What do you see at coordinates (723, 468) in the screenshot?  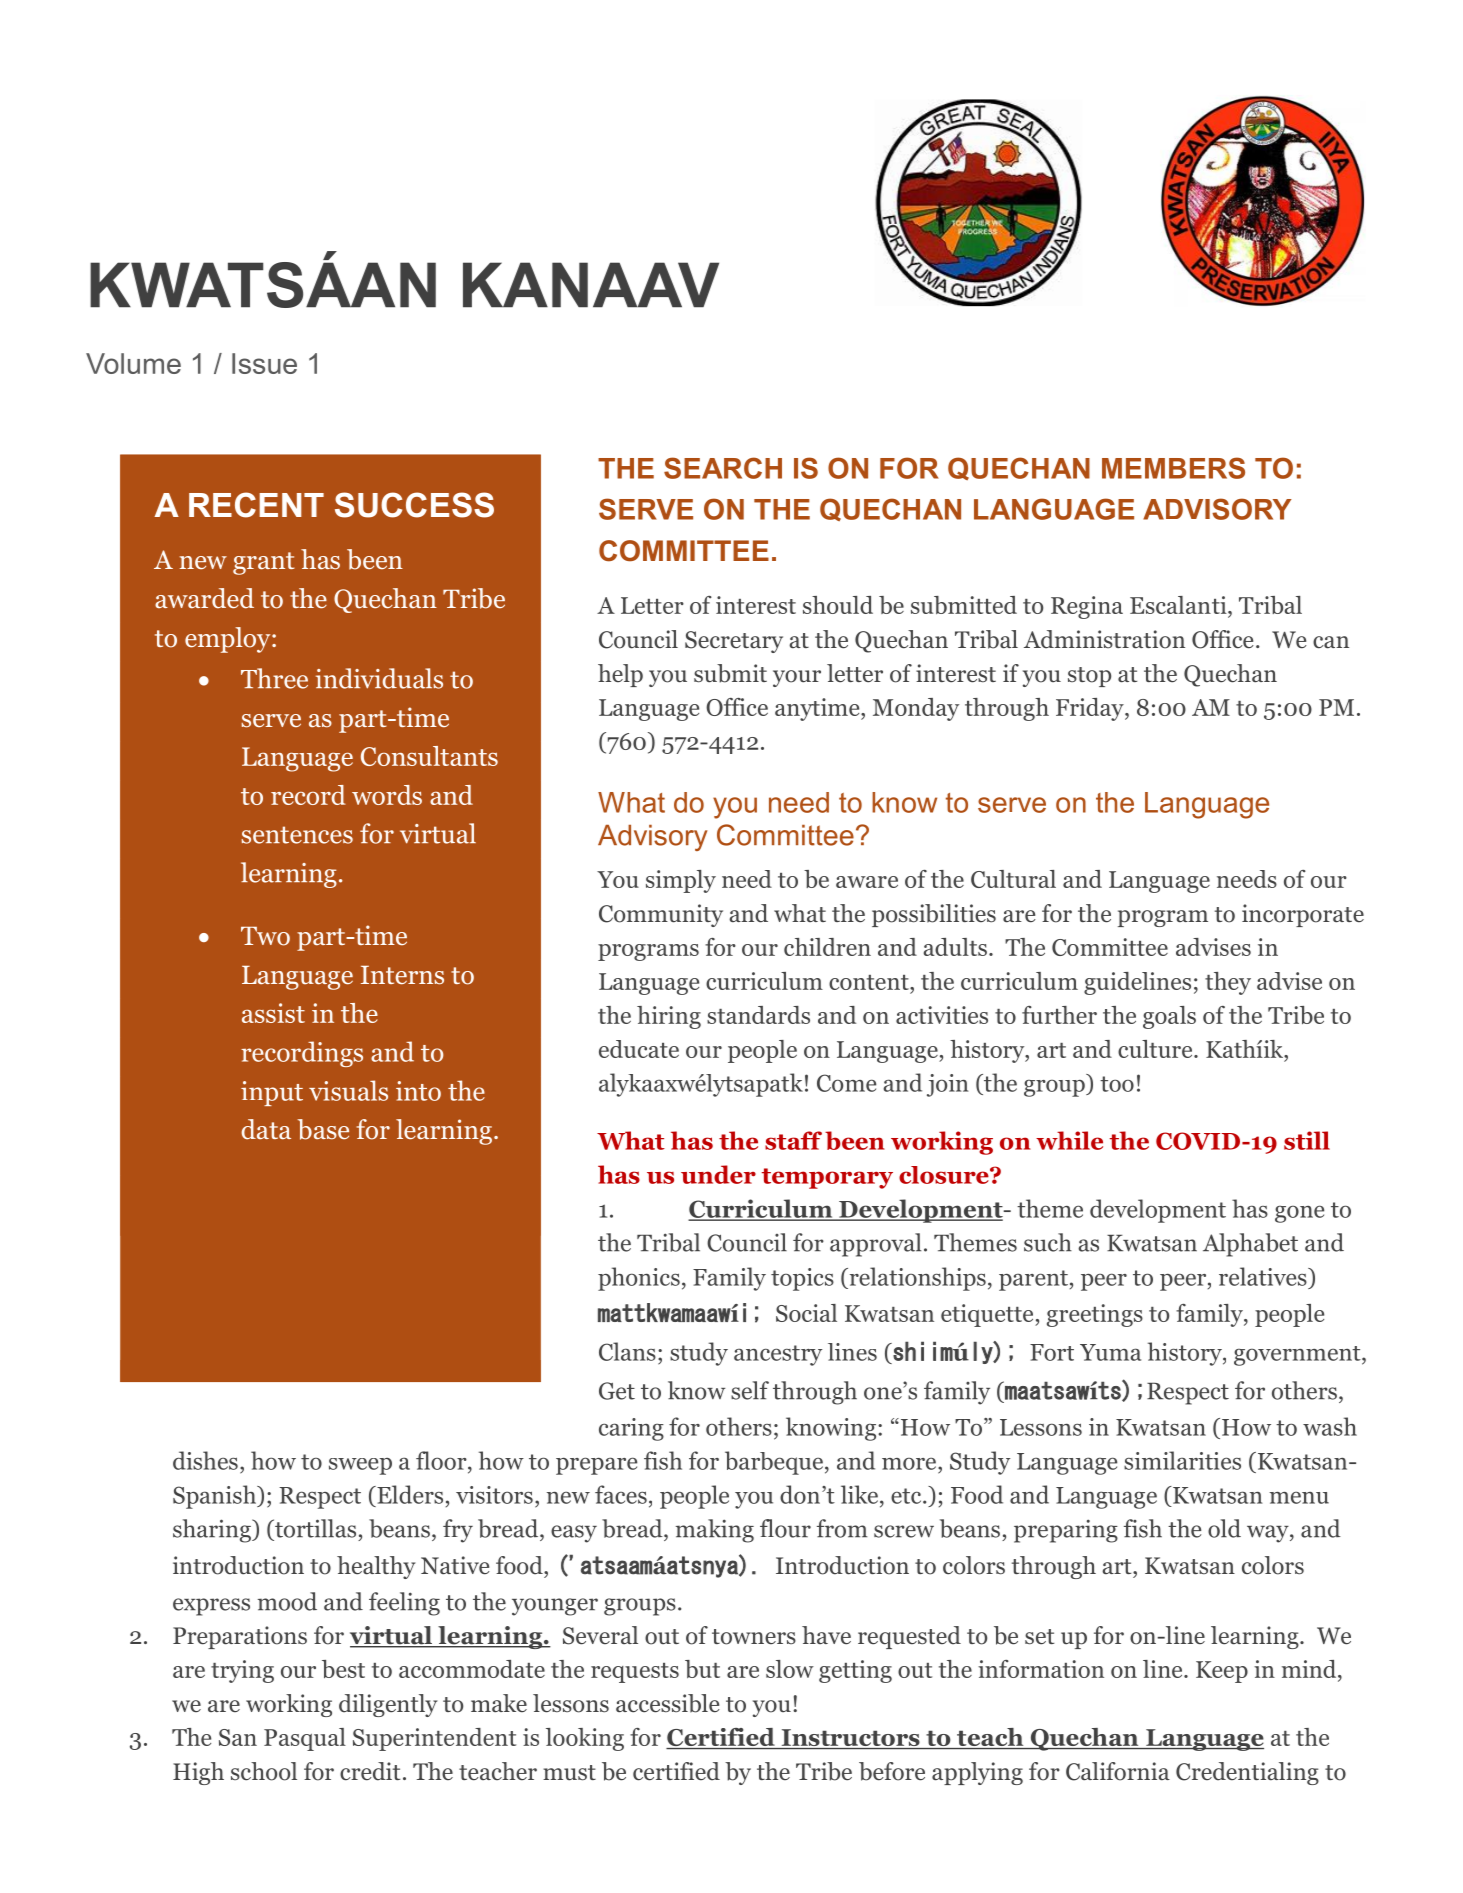 I see `SEARCH` at bounding box center [723, 468].
